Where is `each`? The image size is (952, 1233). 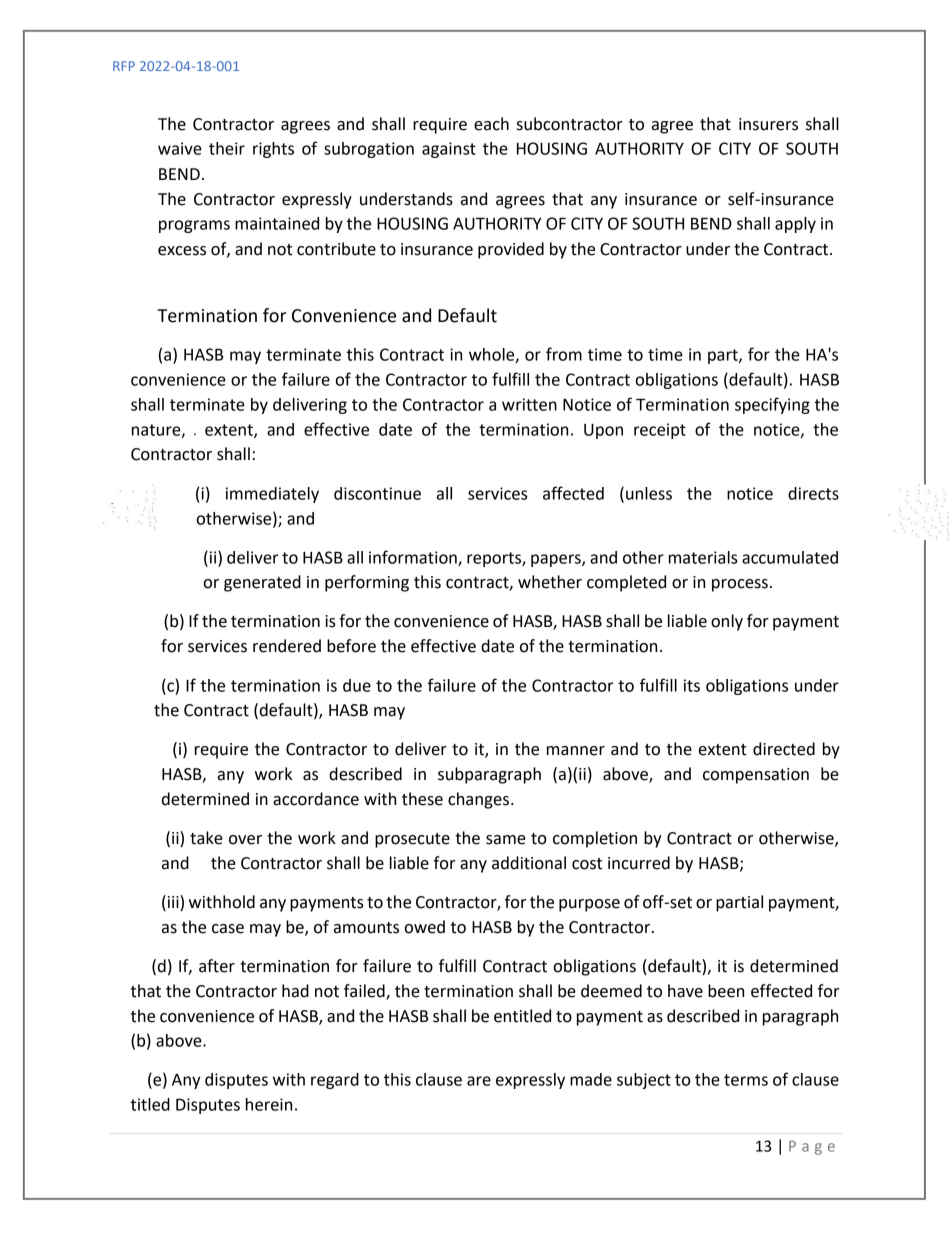 each is located at coordinates (491, 124).
